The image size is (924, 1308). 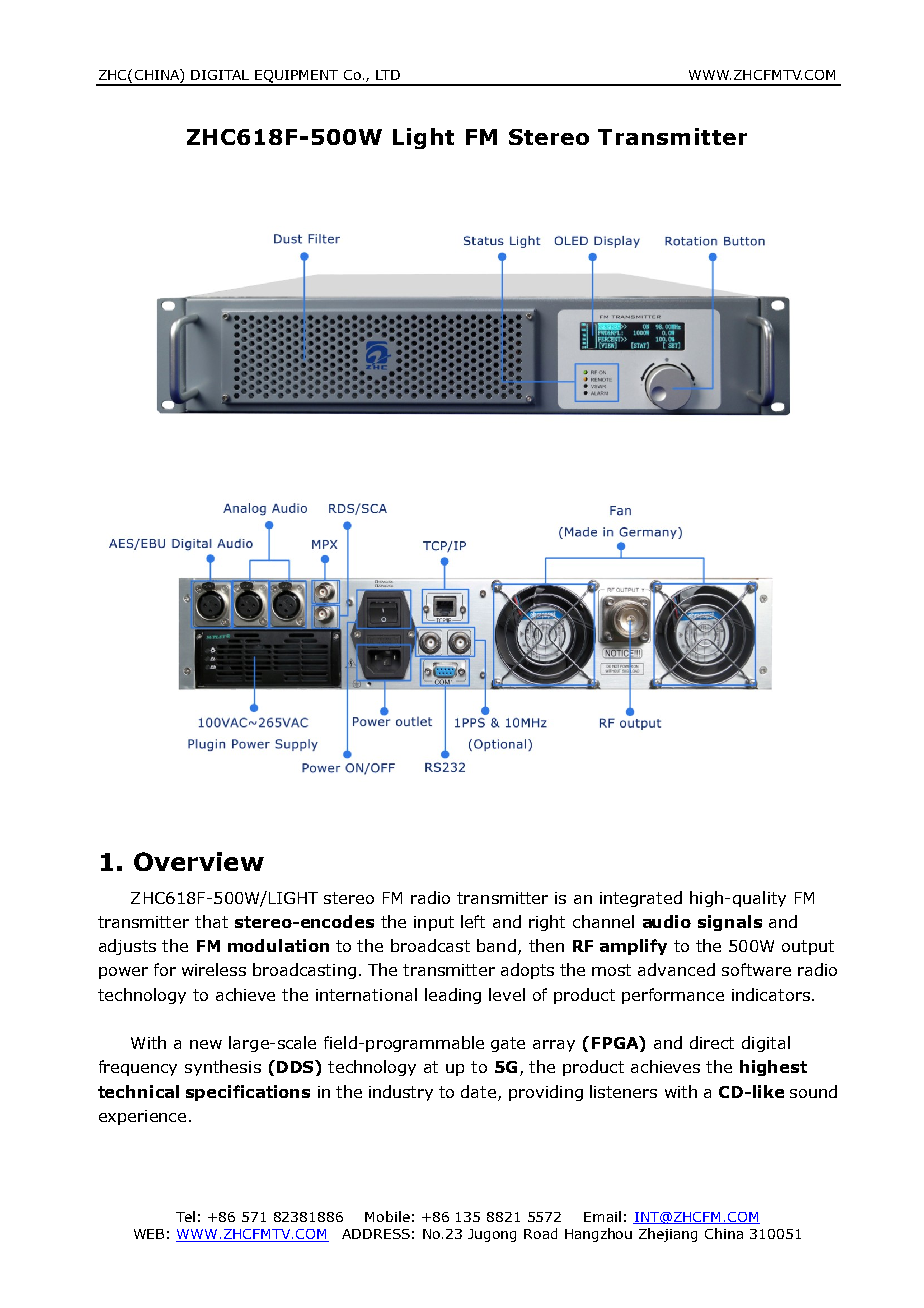 I want to click on LTD, so click(x=388, y=75).
